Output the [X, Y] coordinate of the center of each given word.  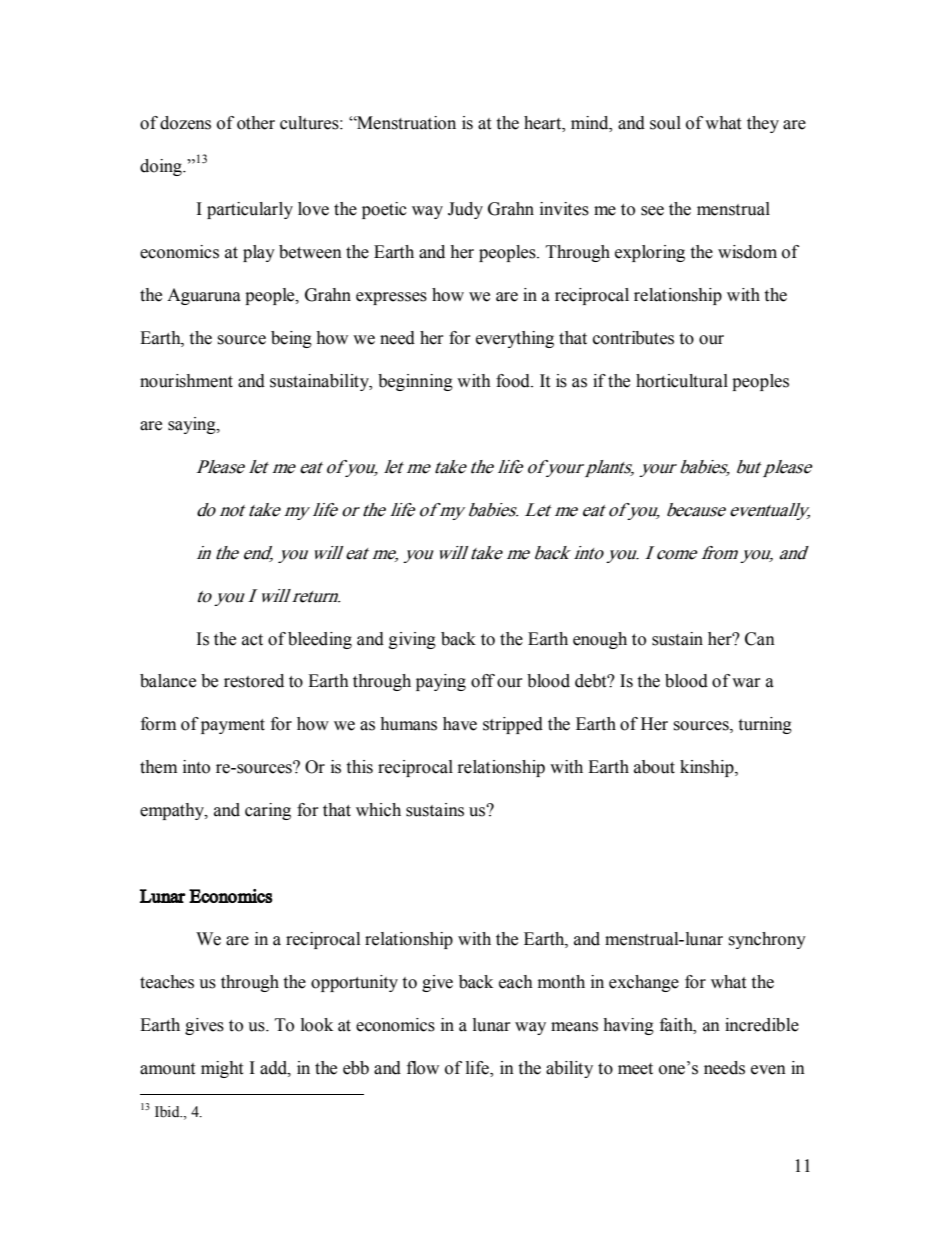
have [460, 724]
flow [423, 1068]
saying [193, 425]
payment [233, 726]
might [222, 1069]
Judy [465, 210]
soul [665, 123]
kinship [708, 768]
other [256, 123]
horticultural [682, 381]
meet [635, 1069]
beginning [415, 382]
